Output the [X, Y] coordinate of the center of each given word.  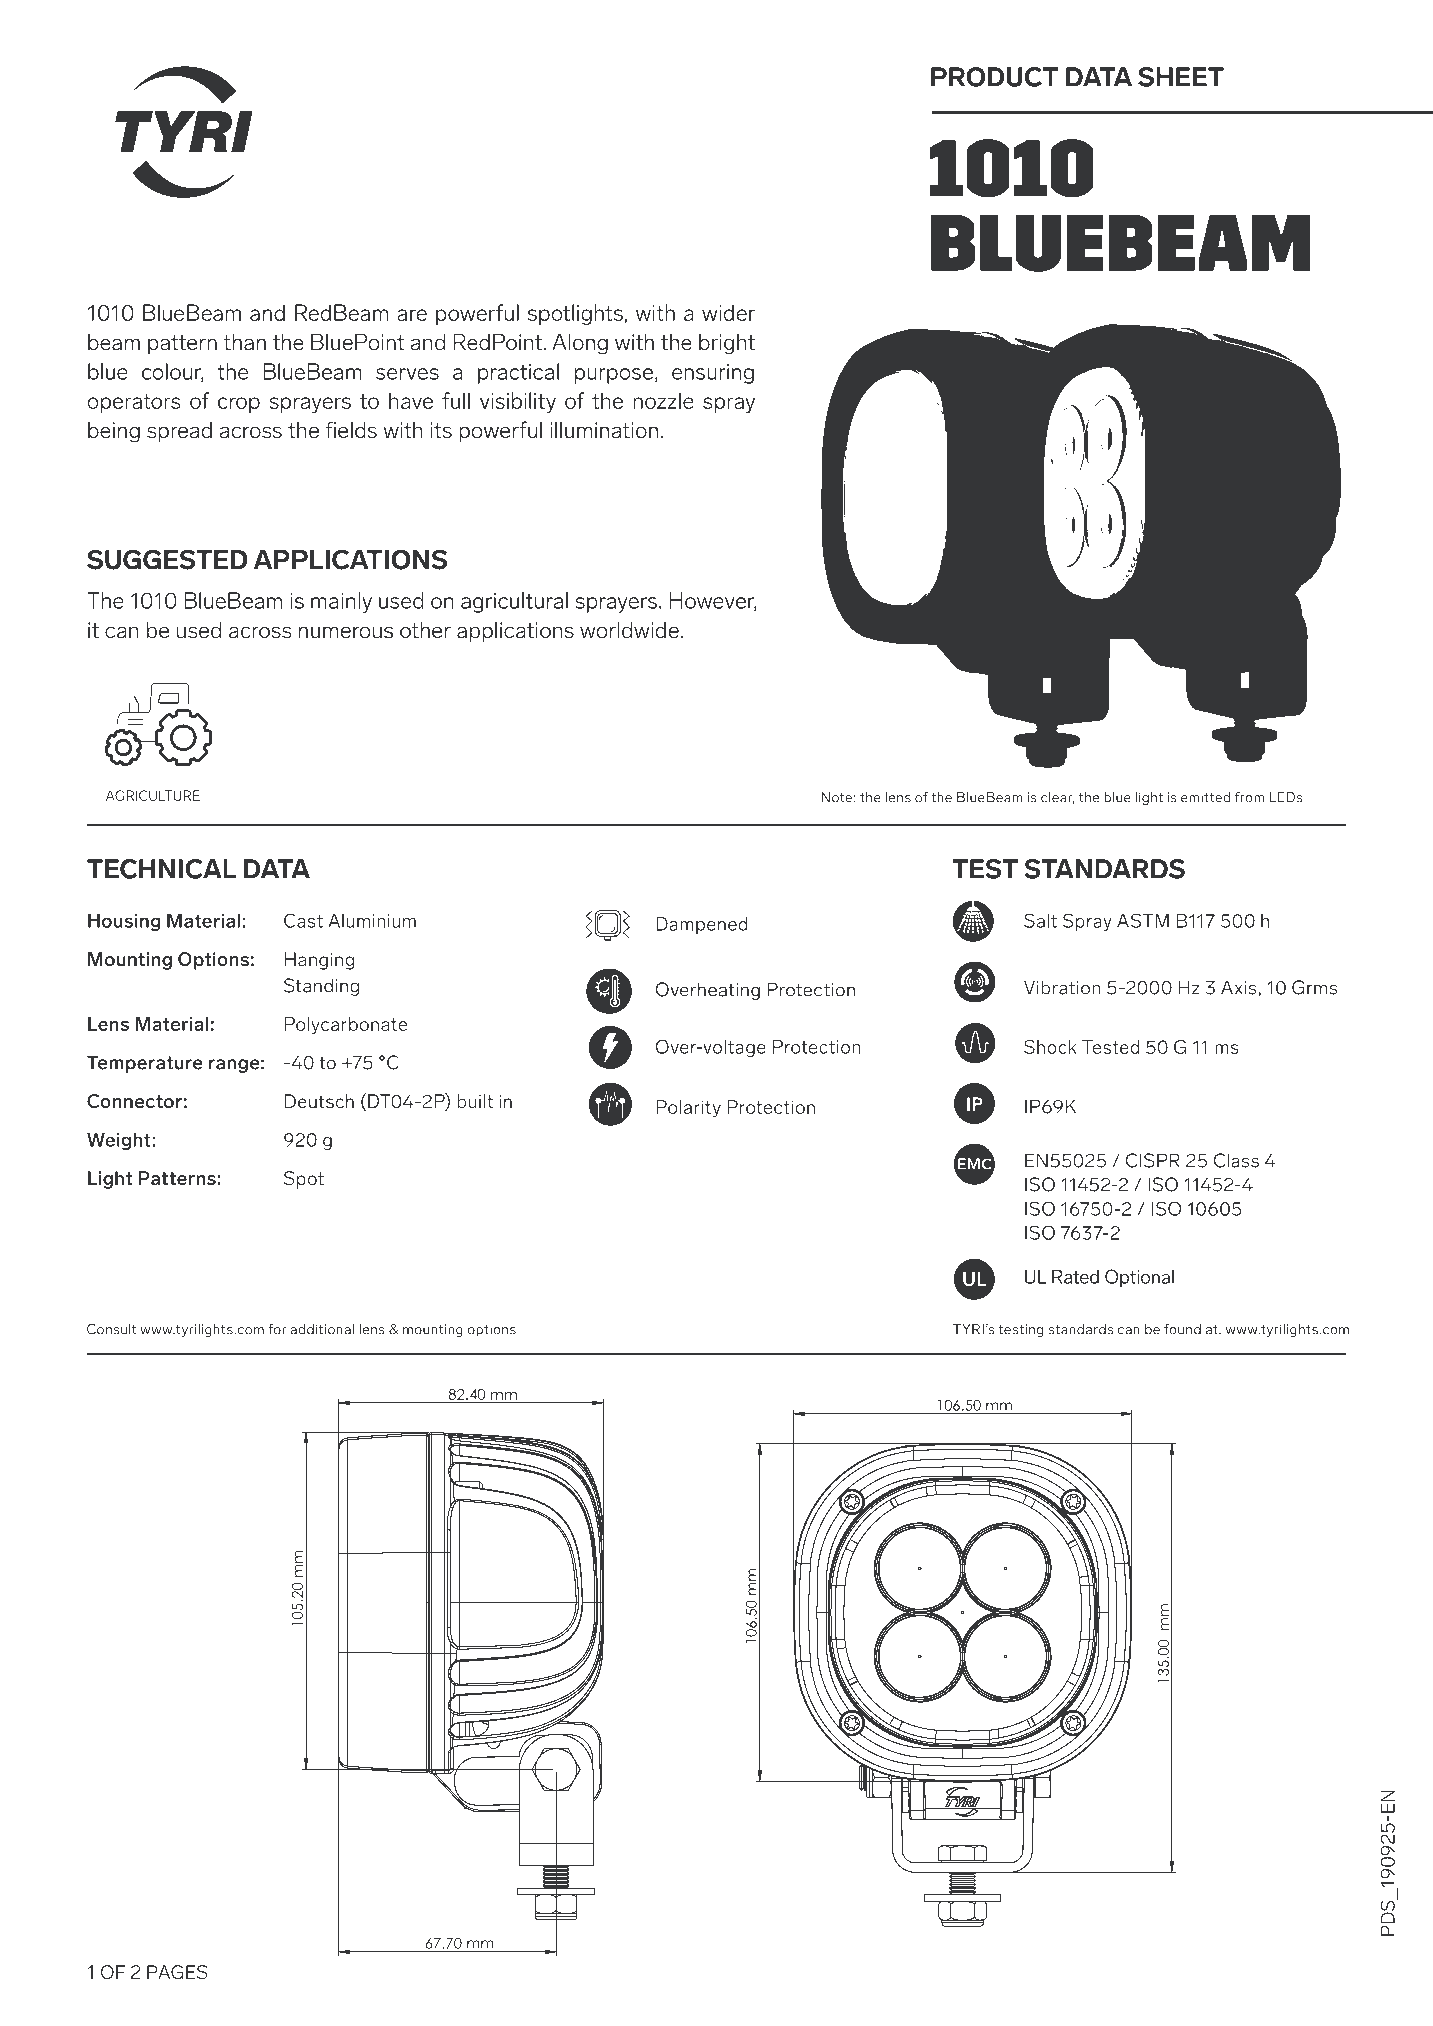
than [244, 342]
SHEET [1181, 77]
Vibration [1062, 987]
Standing [321, 987]
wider [728, 312]
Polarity [688, 1109]
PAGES [177, 1972]
